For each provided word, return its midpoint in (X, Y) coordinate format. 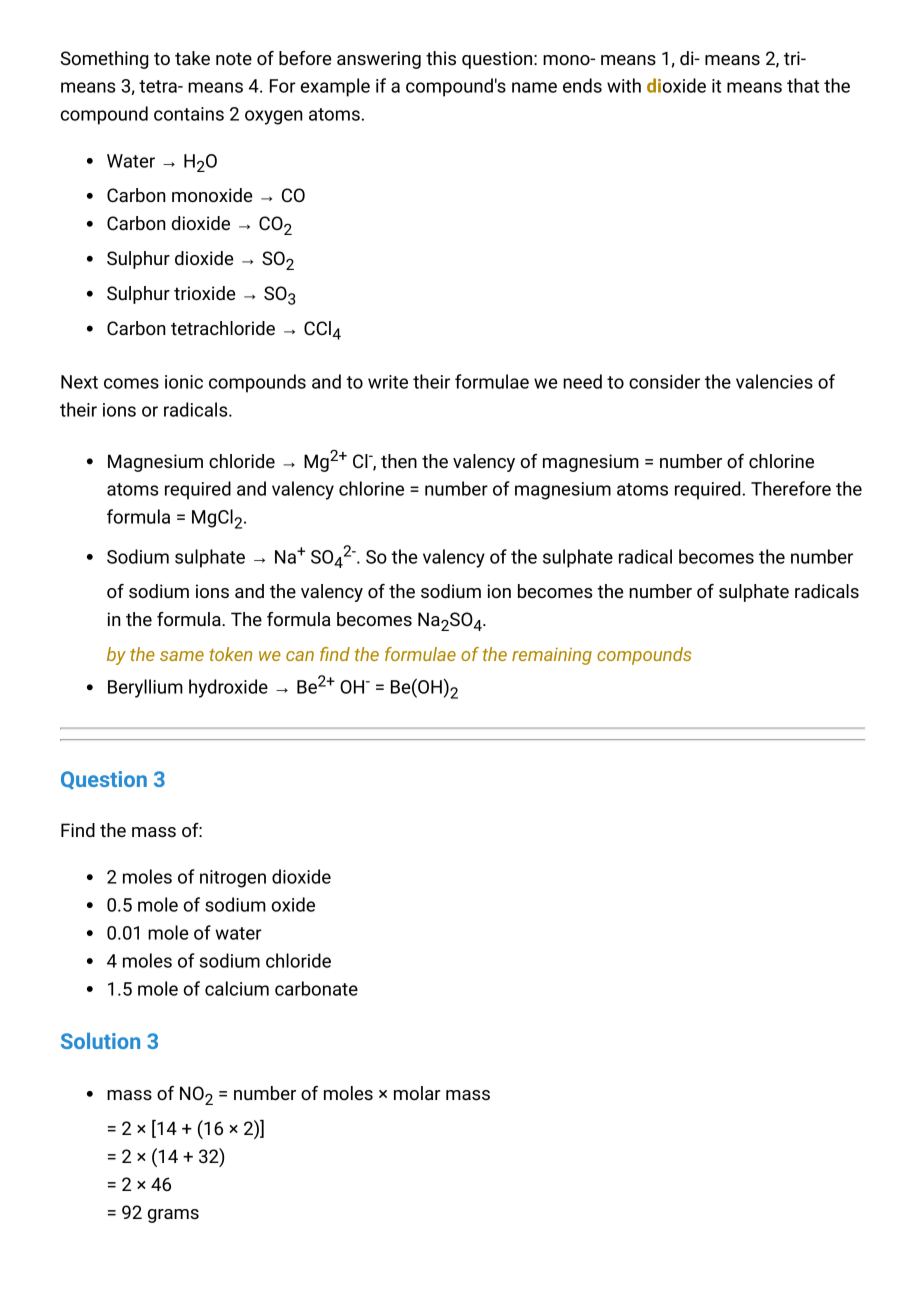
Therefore (791, 488)
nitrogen (233, 879)
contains (189, 114)
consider (664, 381)
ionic (184, 382)
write (388, 382)
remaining (552, 656)
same (182, 656)
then (399, 461)
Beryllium (145, 688)
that (803, 85)
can (300, 656)
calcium (237, 988)
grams (173, 1216)
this (441, 58)
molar (417, 1093)
